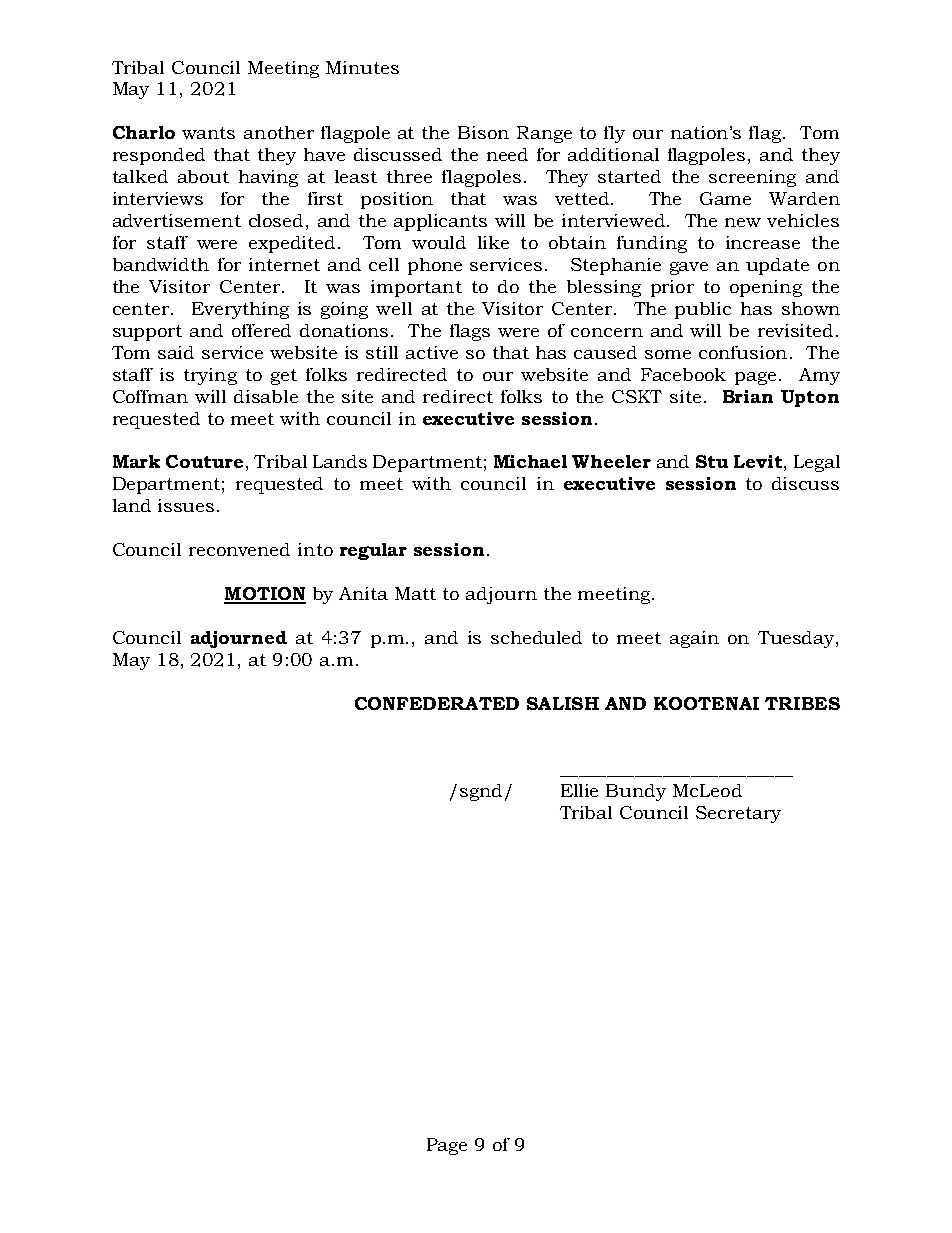 The image size is (952, 1233). I want to click on Couture, so click(204, 461).
